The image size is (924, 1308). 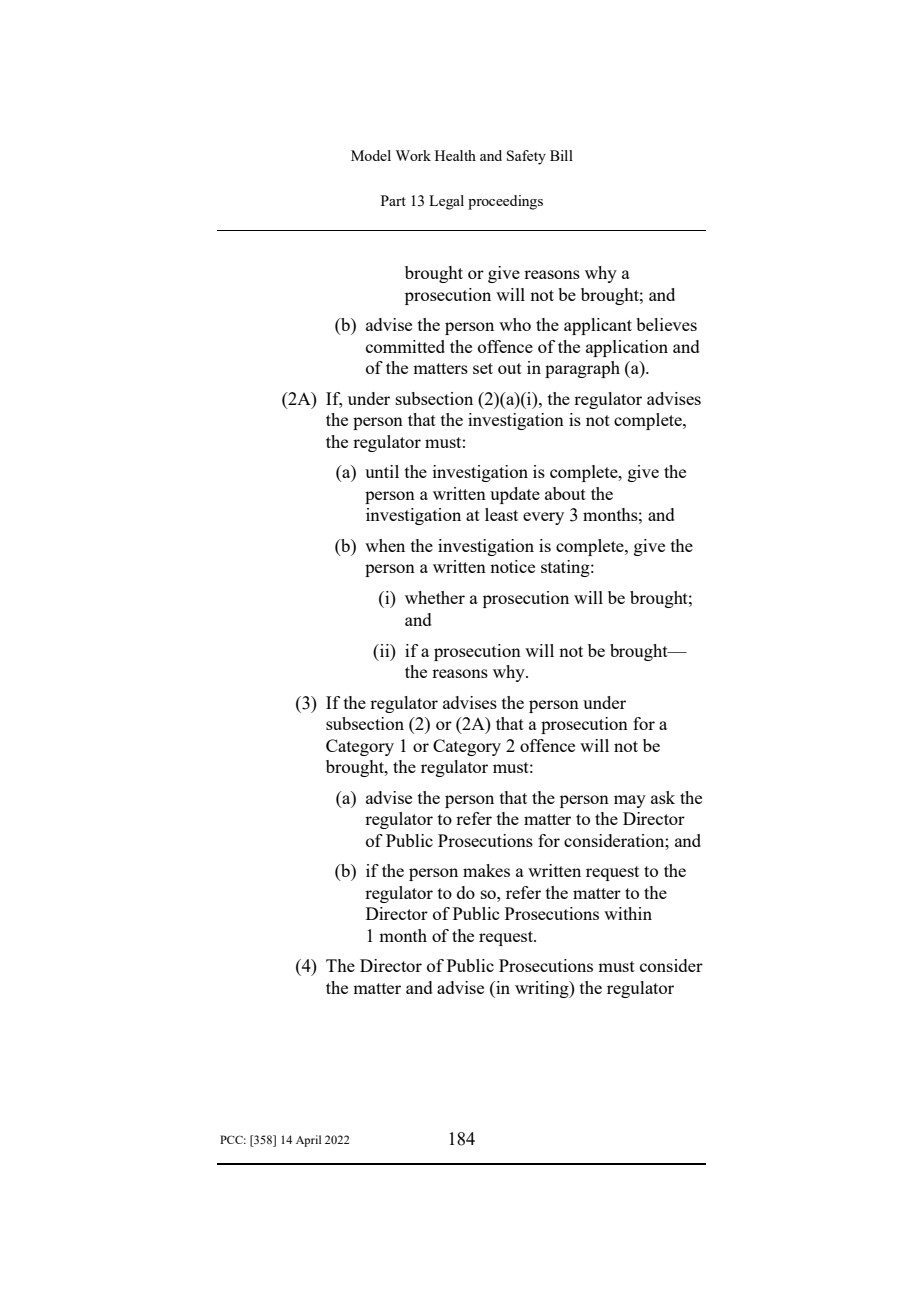 I want to click on least, so click(x=501, y=514).
